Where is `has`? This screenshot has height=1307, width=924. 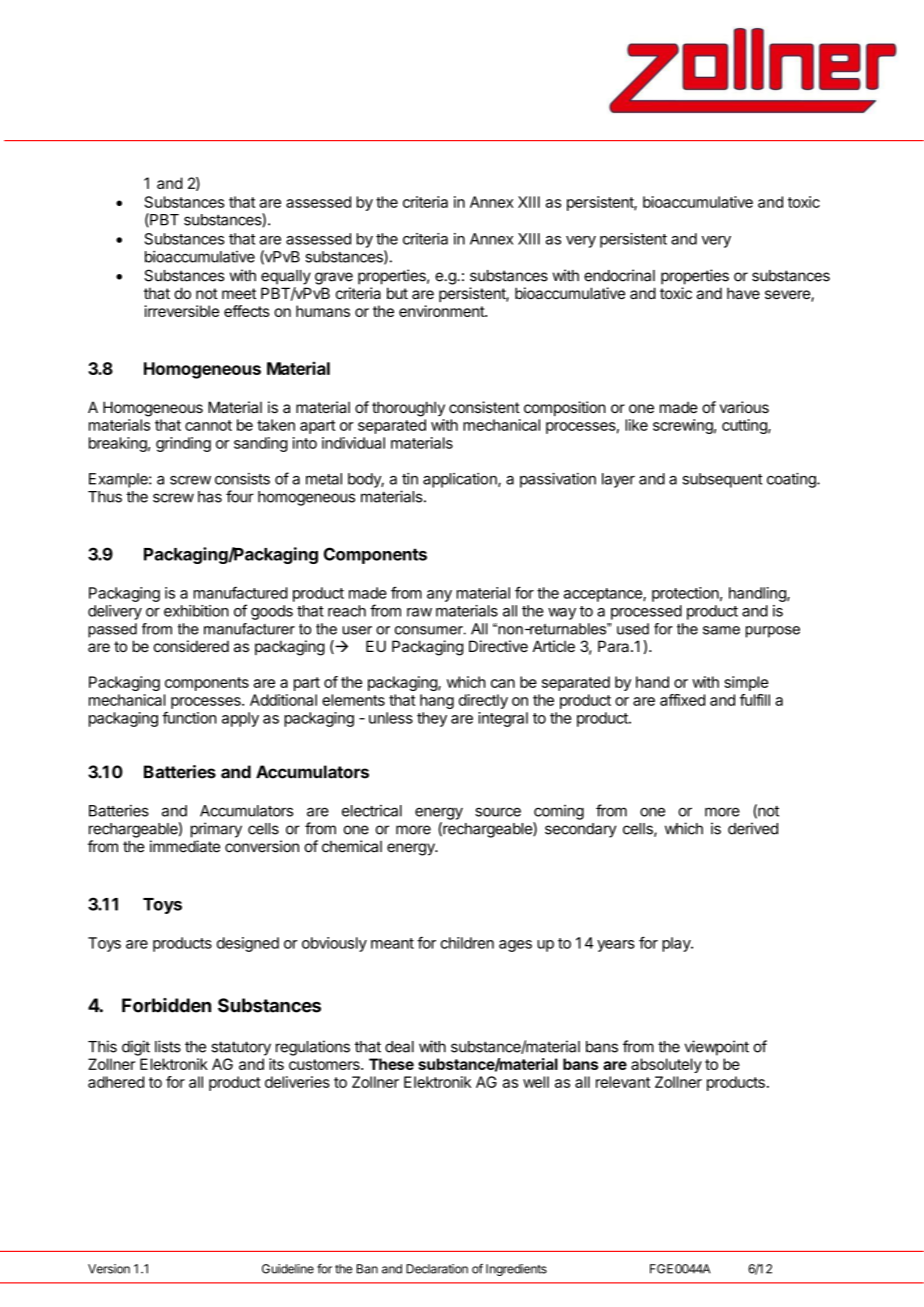
has is located at coordinates (210, 497).
